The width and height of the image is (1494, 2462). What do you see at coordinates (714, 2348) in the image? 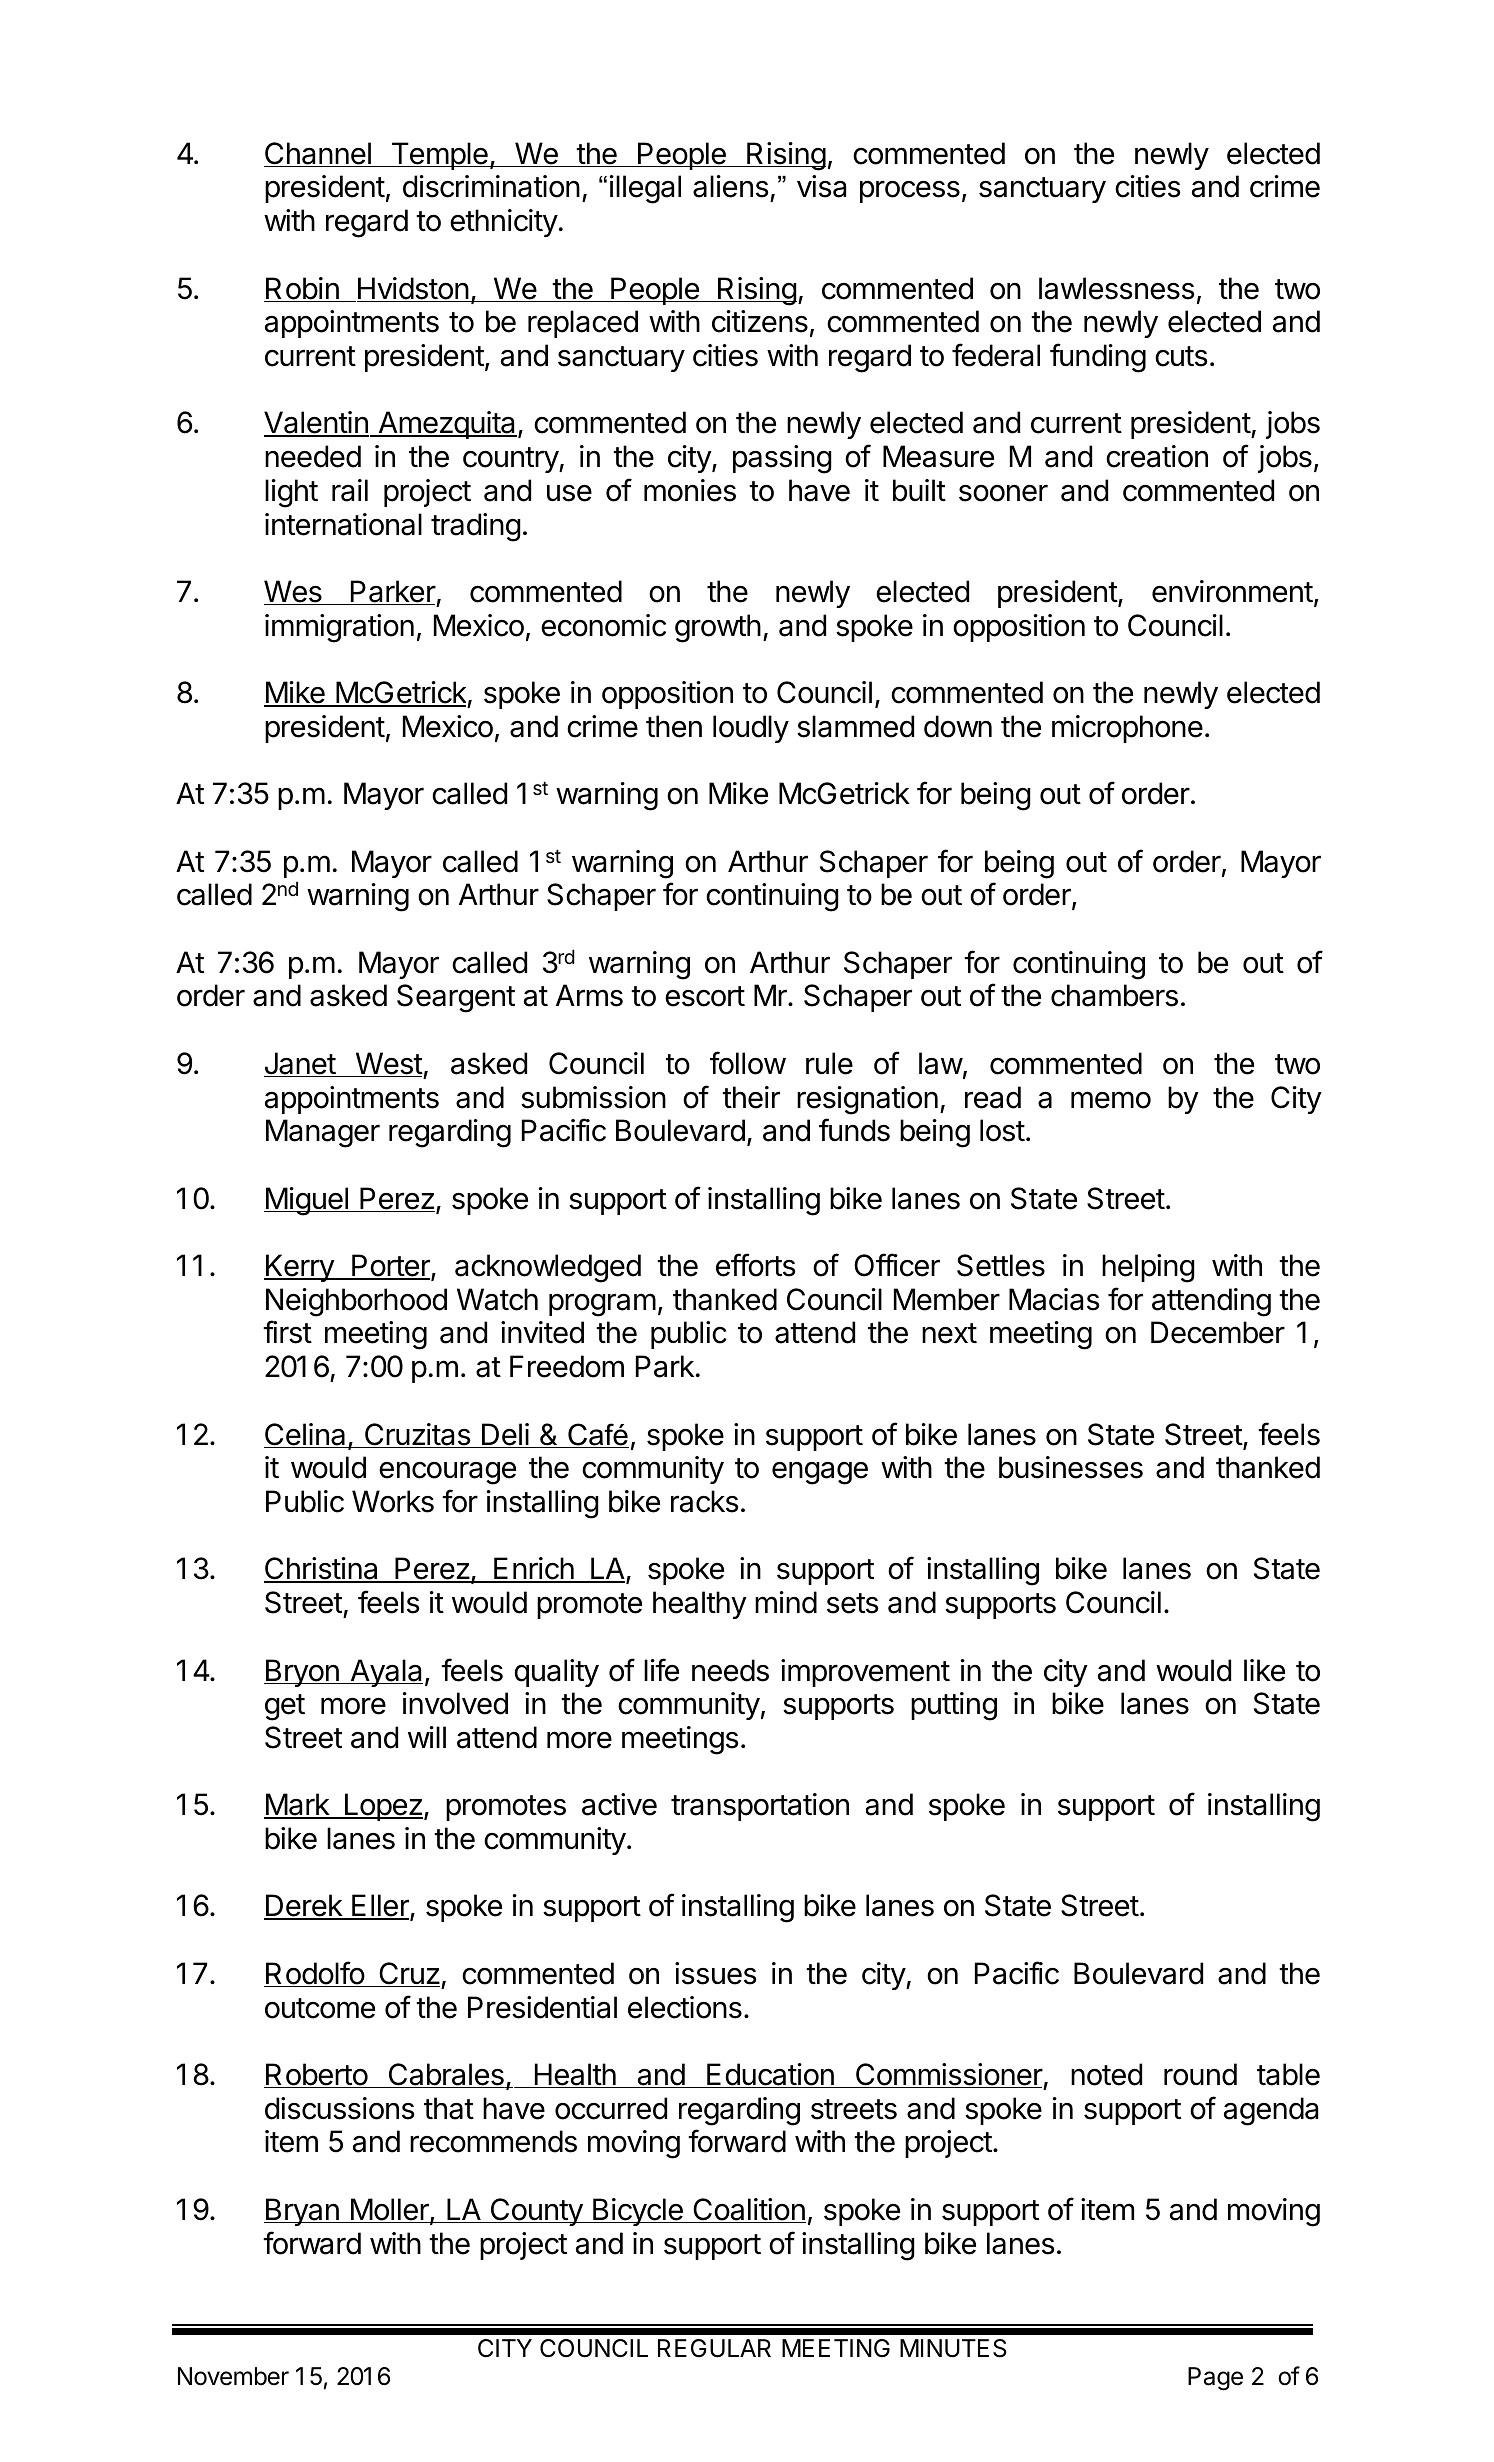
I see `REGULAR` at bounding box center [714, 2348].
